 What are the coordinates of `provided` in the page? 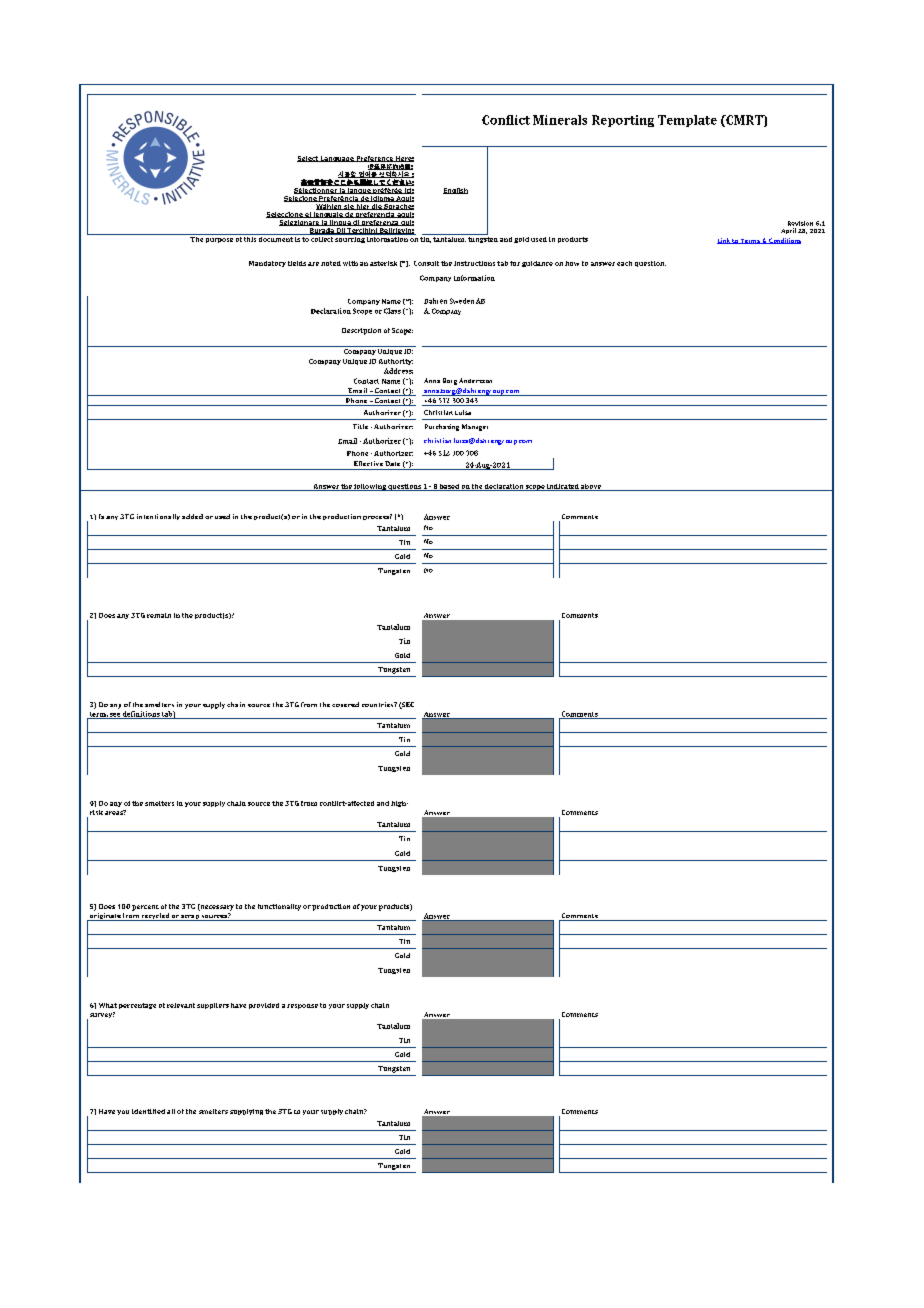 It's located at (264, 1006).
